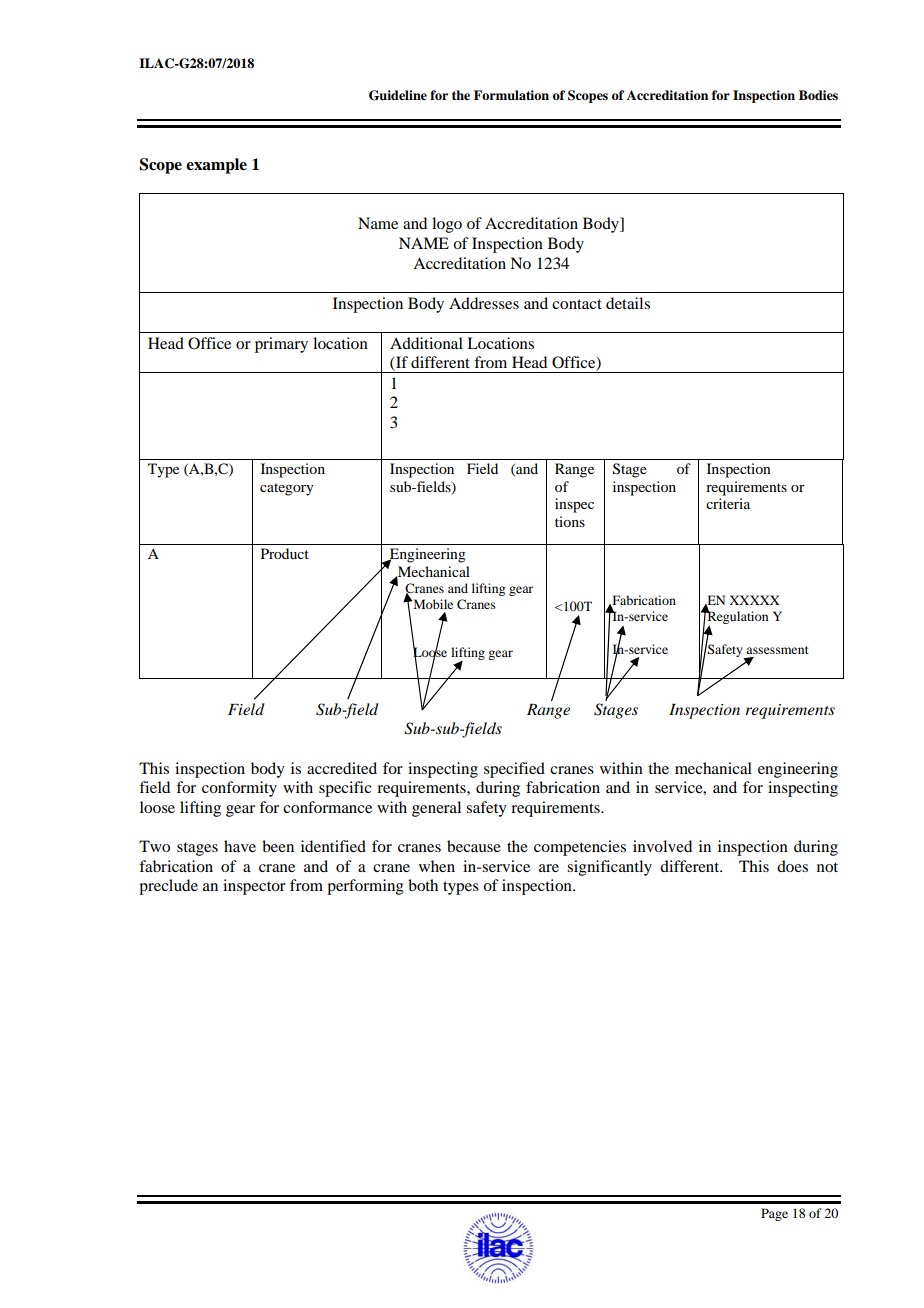 The image size is (924, 1308). What do you see at coordinates (168, 887) in the document?
I see `preclude` at bounding box center [168, 887].
